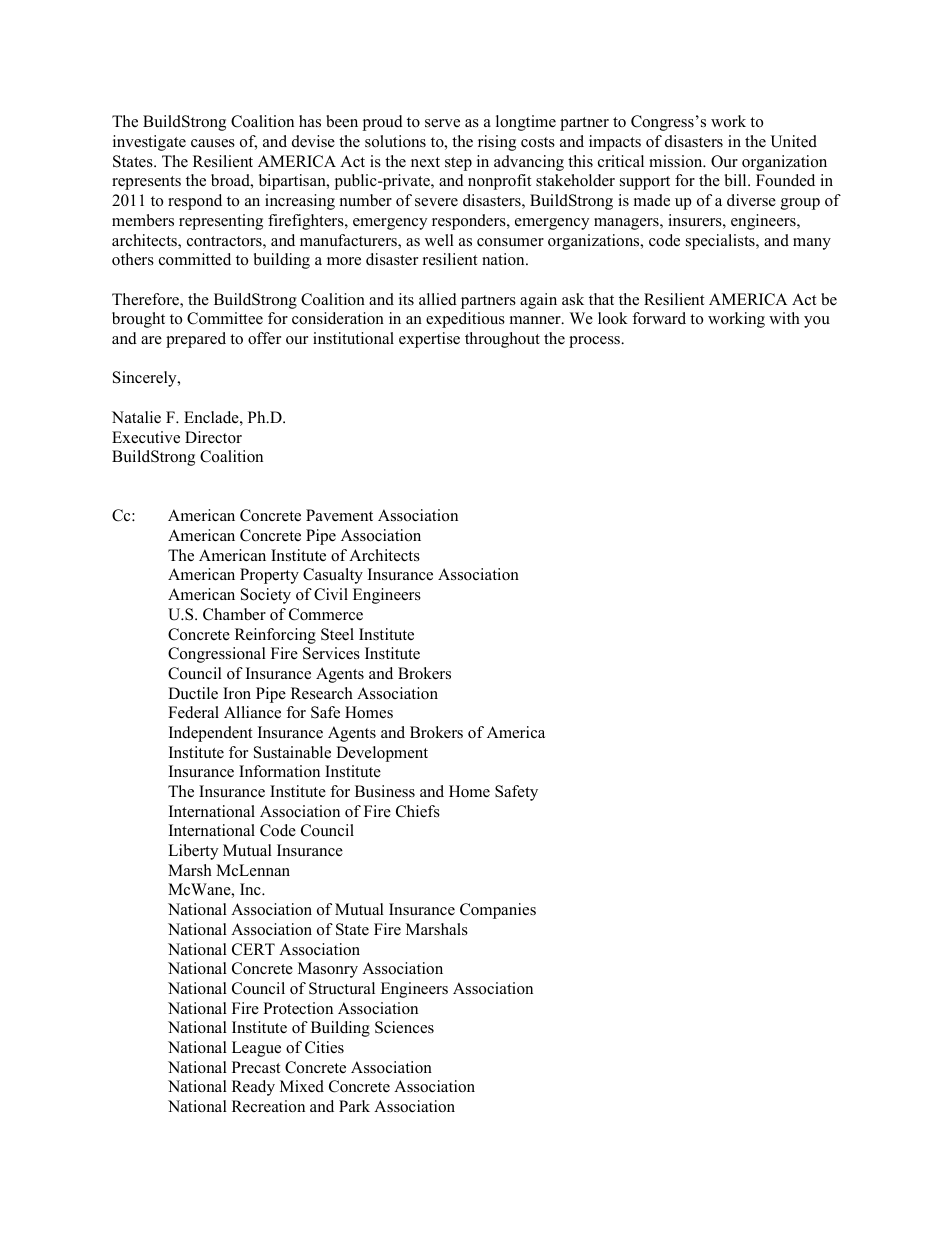  What do you see at coordinates (253, 1088) in the image?
I see `Ready` at bounding box center [253, 1088].
